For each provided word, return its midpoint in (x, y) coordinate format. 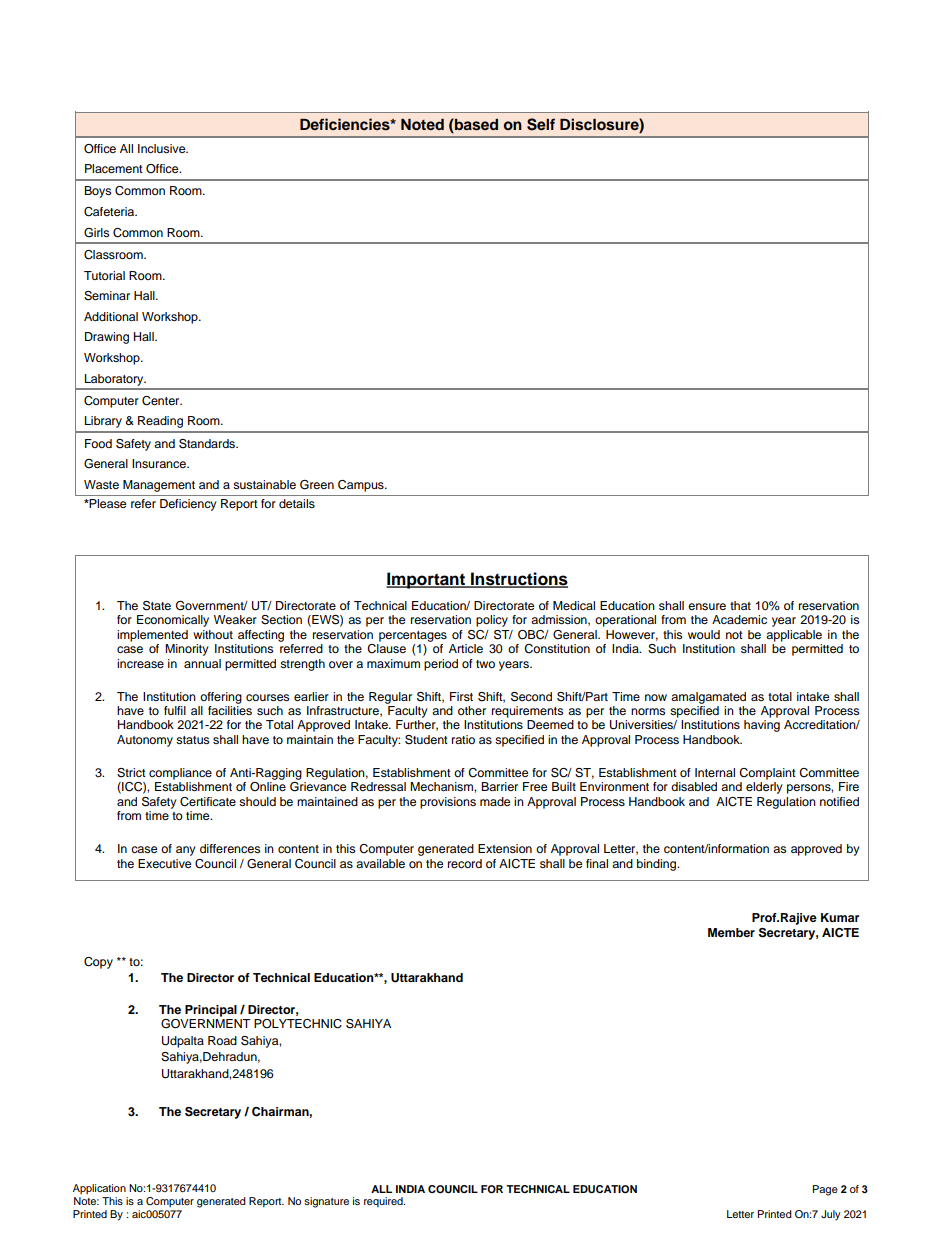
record (465, 863)
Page (825, 1190)
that (740, 605)
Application (99, 1189)
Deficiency (188, 505)
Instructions (518, 580)
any (186, 851)
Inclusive (163, 148)
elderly (764, 788)
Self (541, 124)
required (384, 1202)
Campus (362, 486)
